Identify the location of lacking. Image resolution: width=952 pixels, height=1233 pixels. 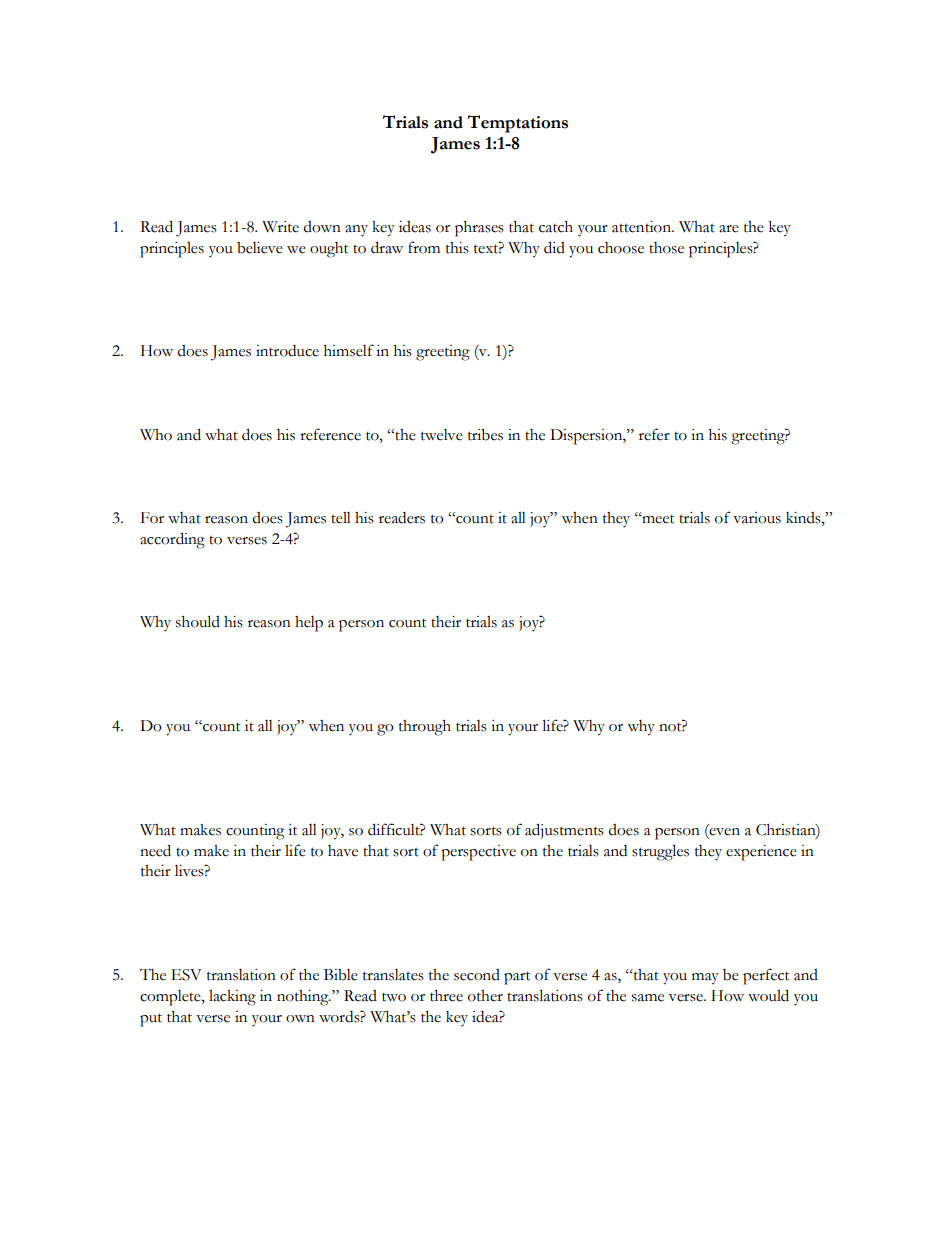
(232, 998).
